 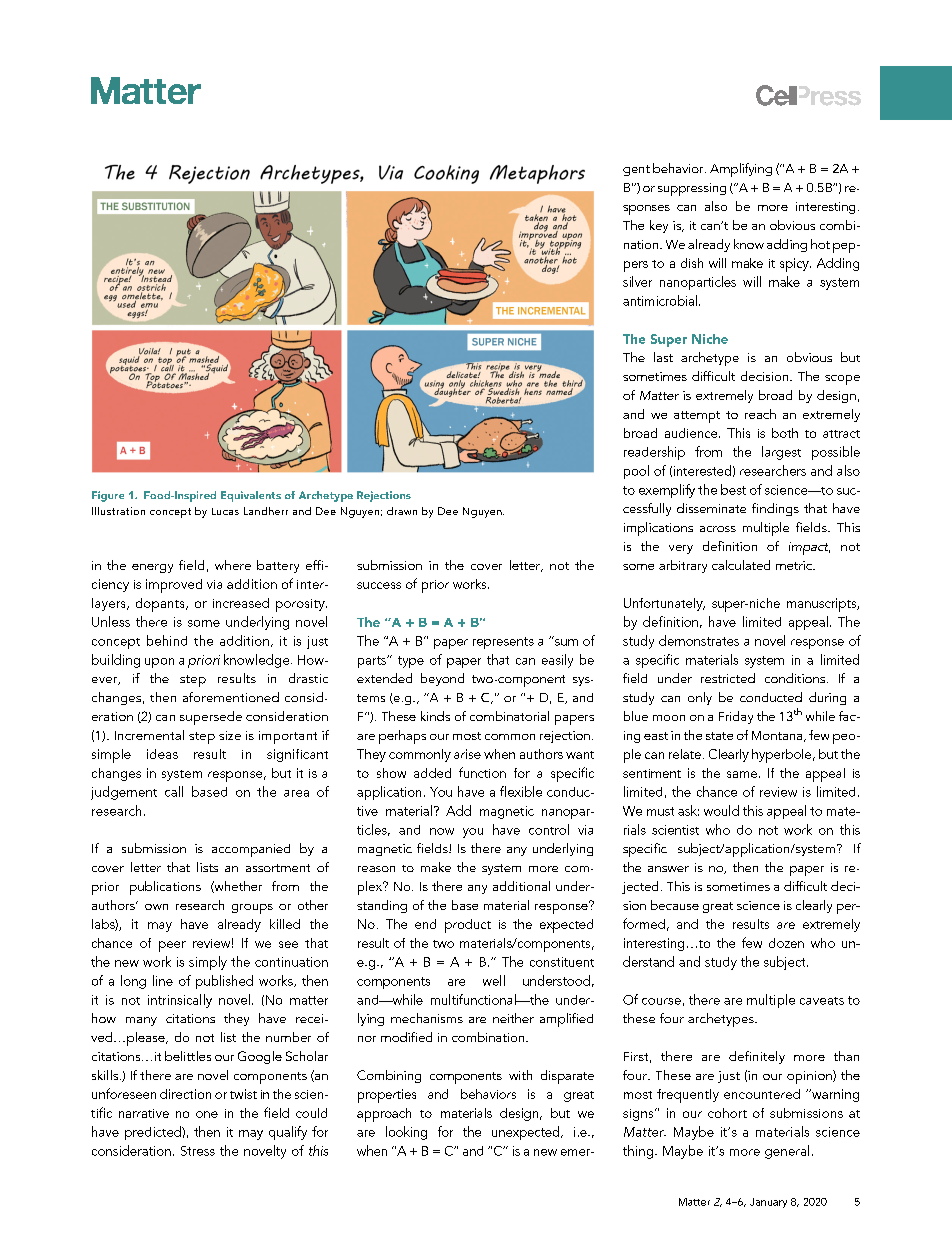 What do you see at coordinates (251, 496) in the screenshot?
I see `Equivalents` at bounding box center [251, 496].
